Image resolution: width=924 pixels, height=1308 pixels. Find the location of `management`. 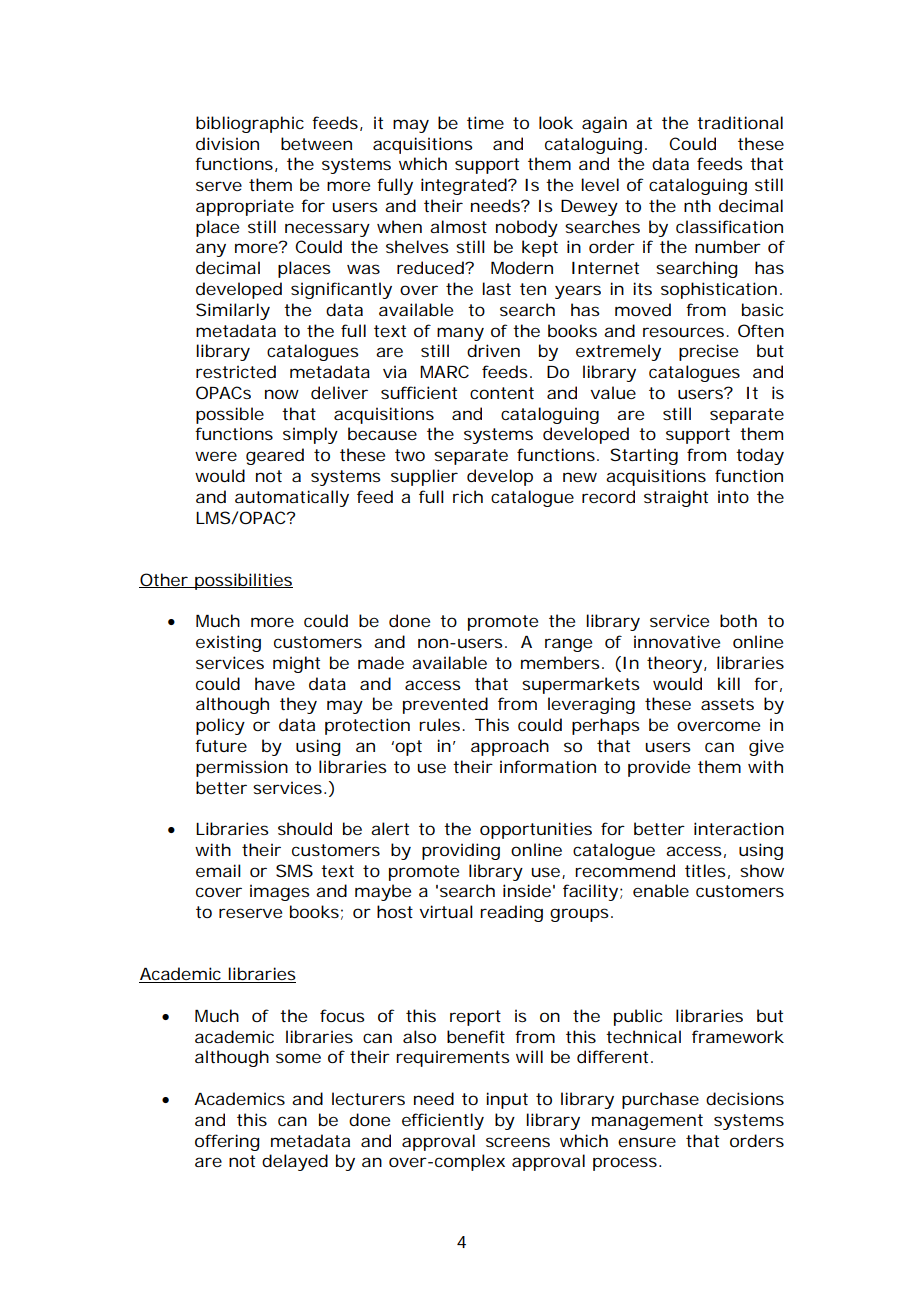

management is located at coordinates (647, 1122).
